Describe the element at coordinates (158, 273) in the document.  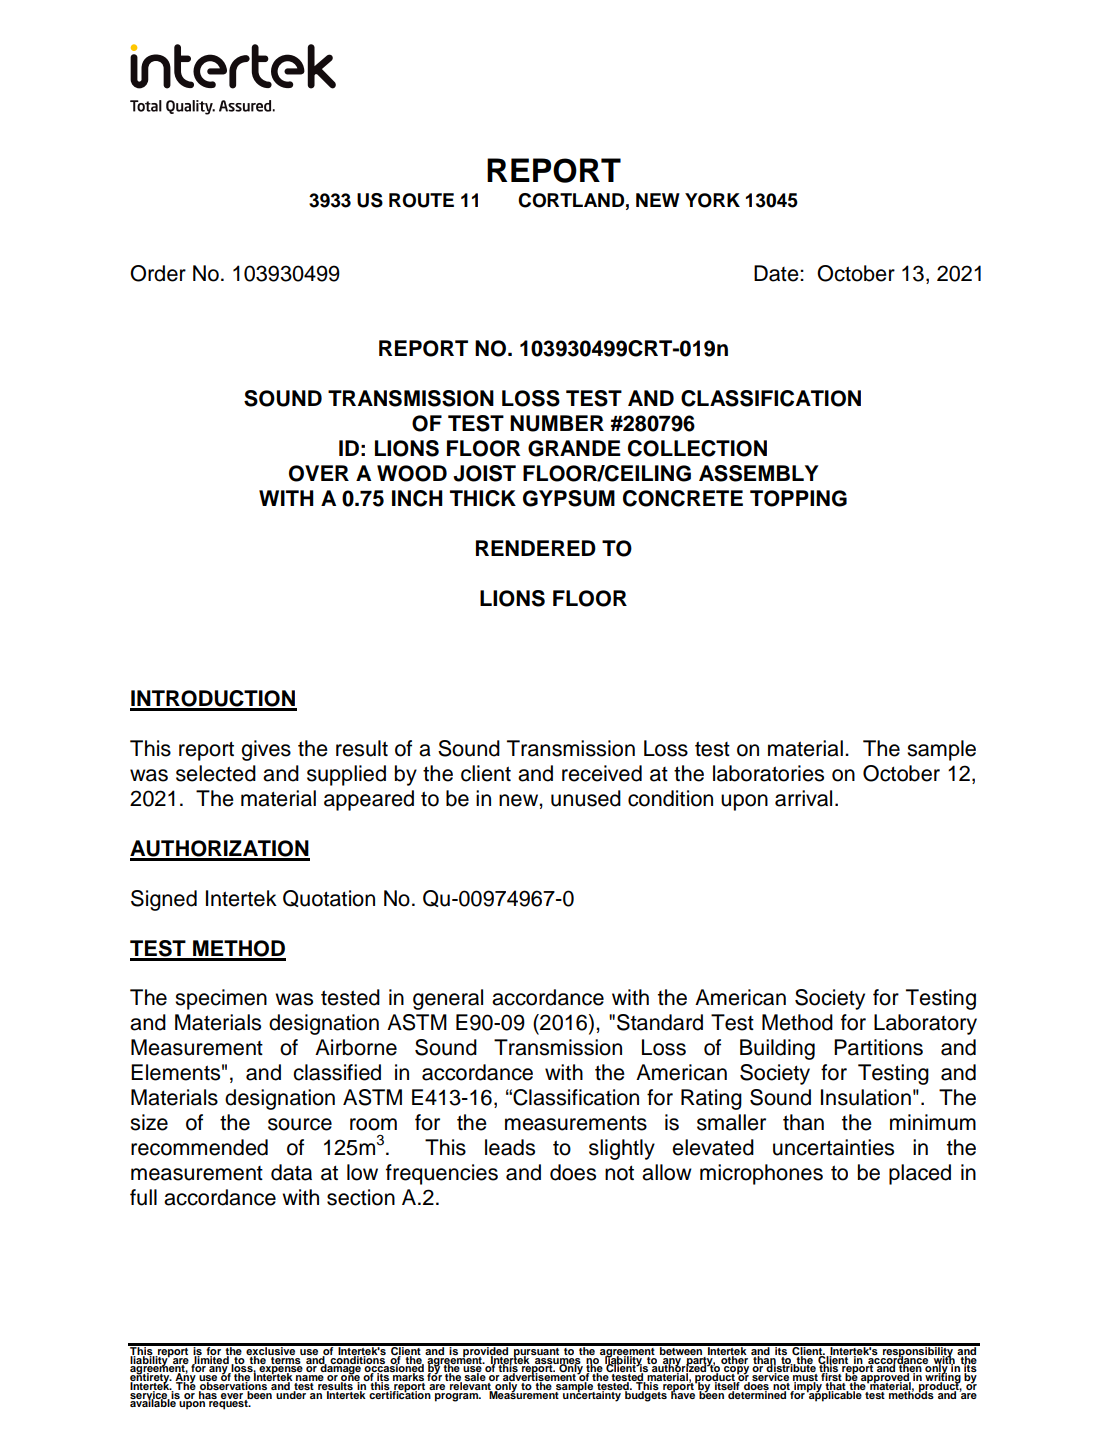
I see `Order` at that location.
